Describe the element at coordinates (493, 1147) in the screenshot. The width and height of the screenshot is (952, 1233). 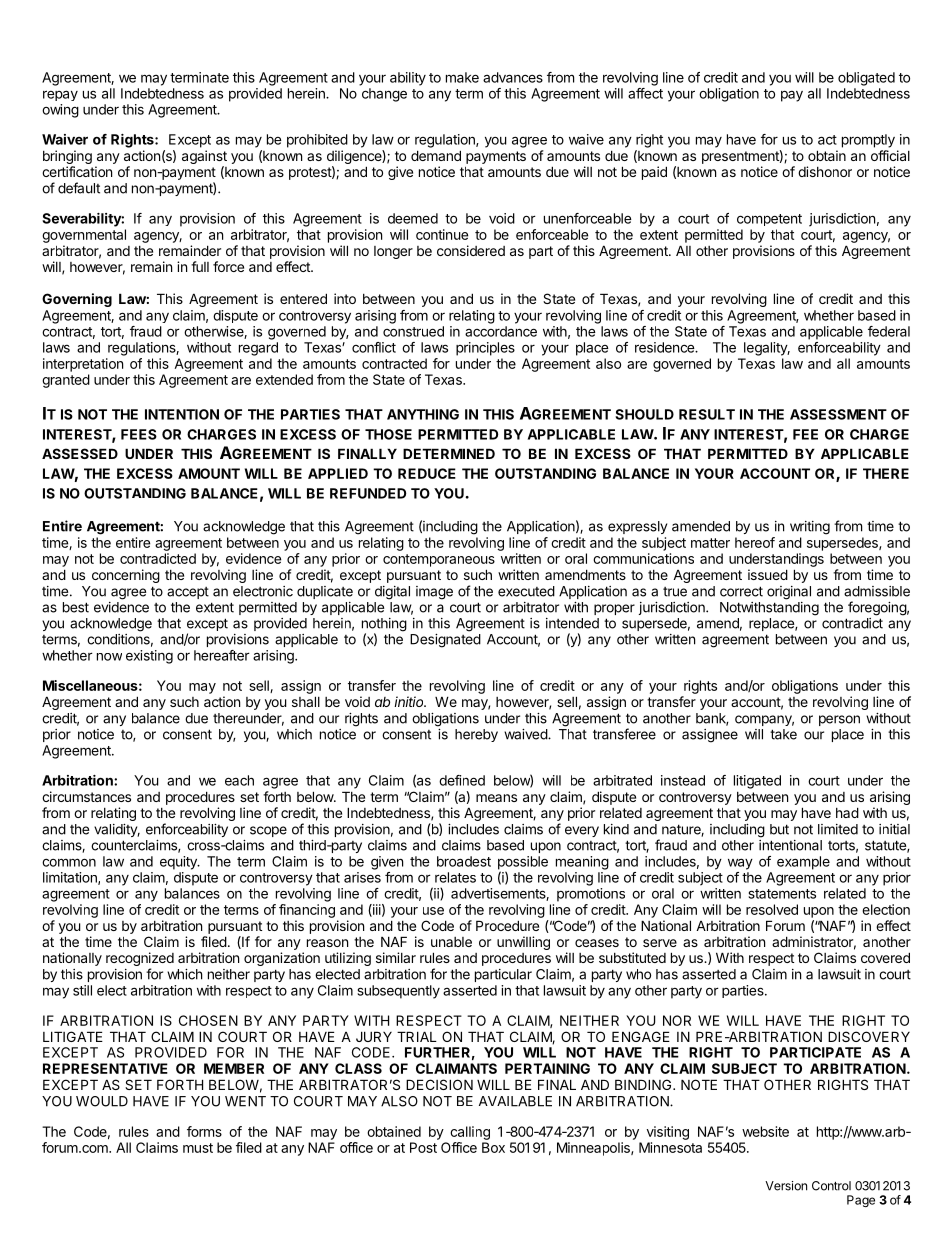
I see `Box` at that location.
